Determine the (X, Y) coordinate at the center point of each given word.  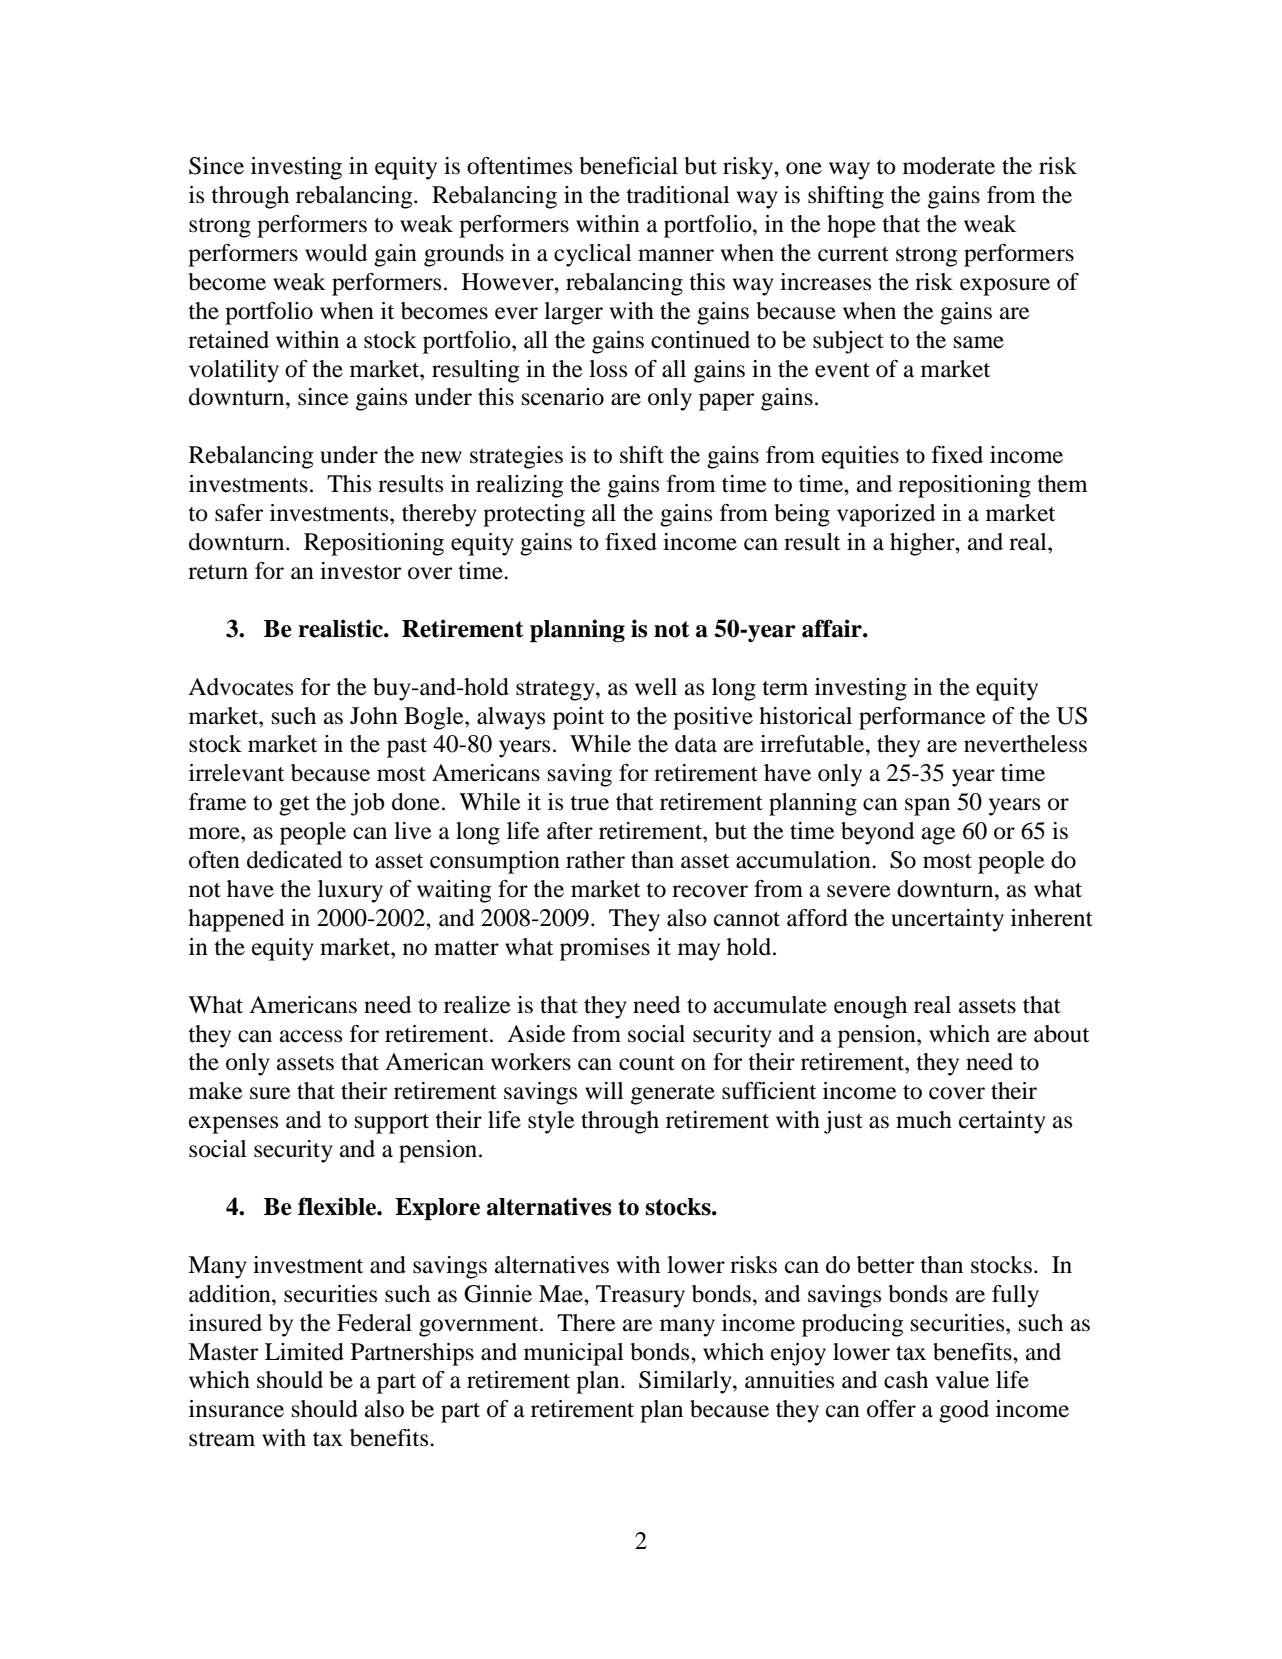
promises (605, 949)
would (336, 253)
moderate (949, 166)
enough (870, 1007)
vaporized (886, 515)
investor (360, 571)
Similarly (686, 1382)
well (656, 687)
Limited (304, 1352)
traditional (678, 195)
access (311, 1036)
